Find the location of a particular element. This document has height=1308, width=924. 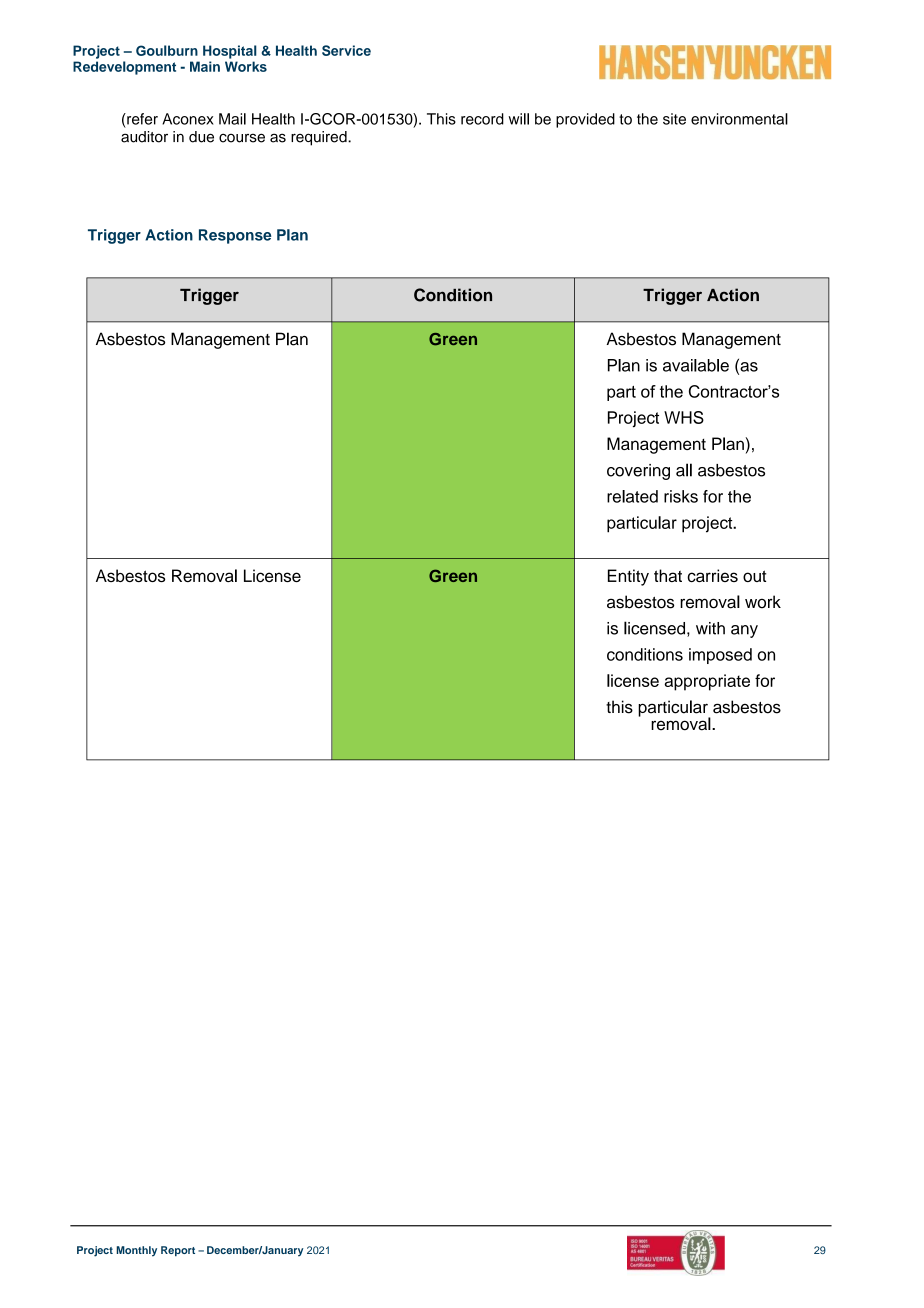

record is located at coordinates (482, 119).
